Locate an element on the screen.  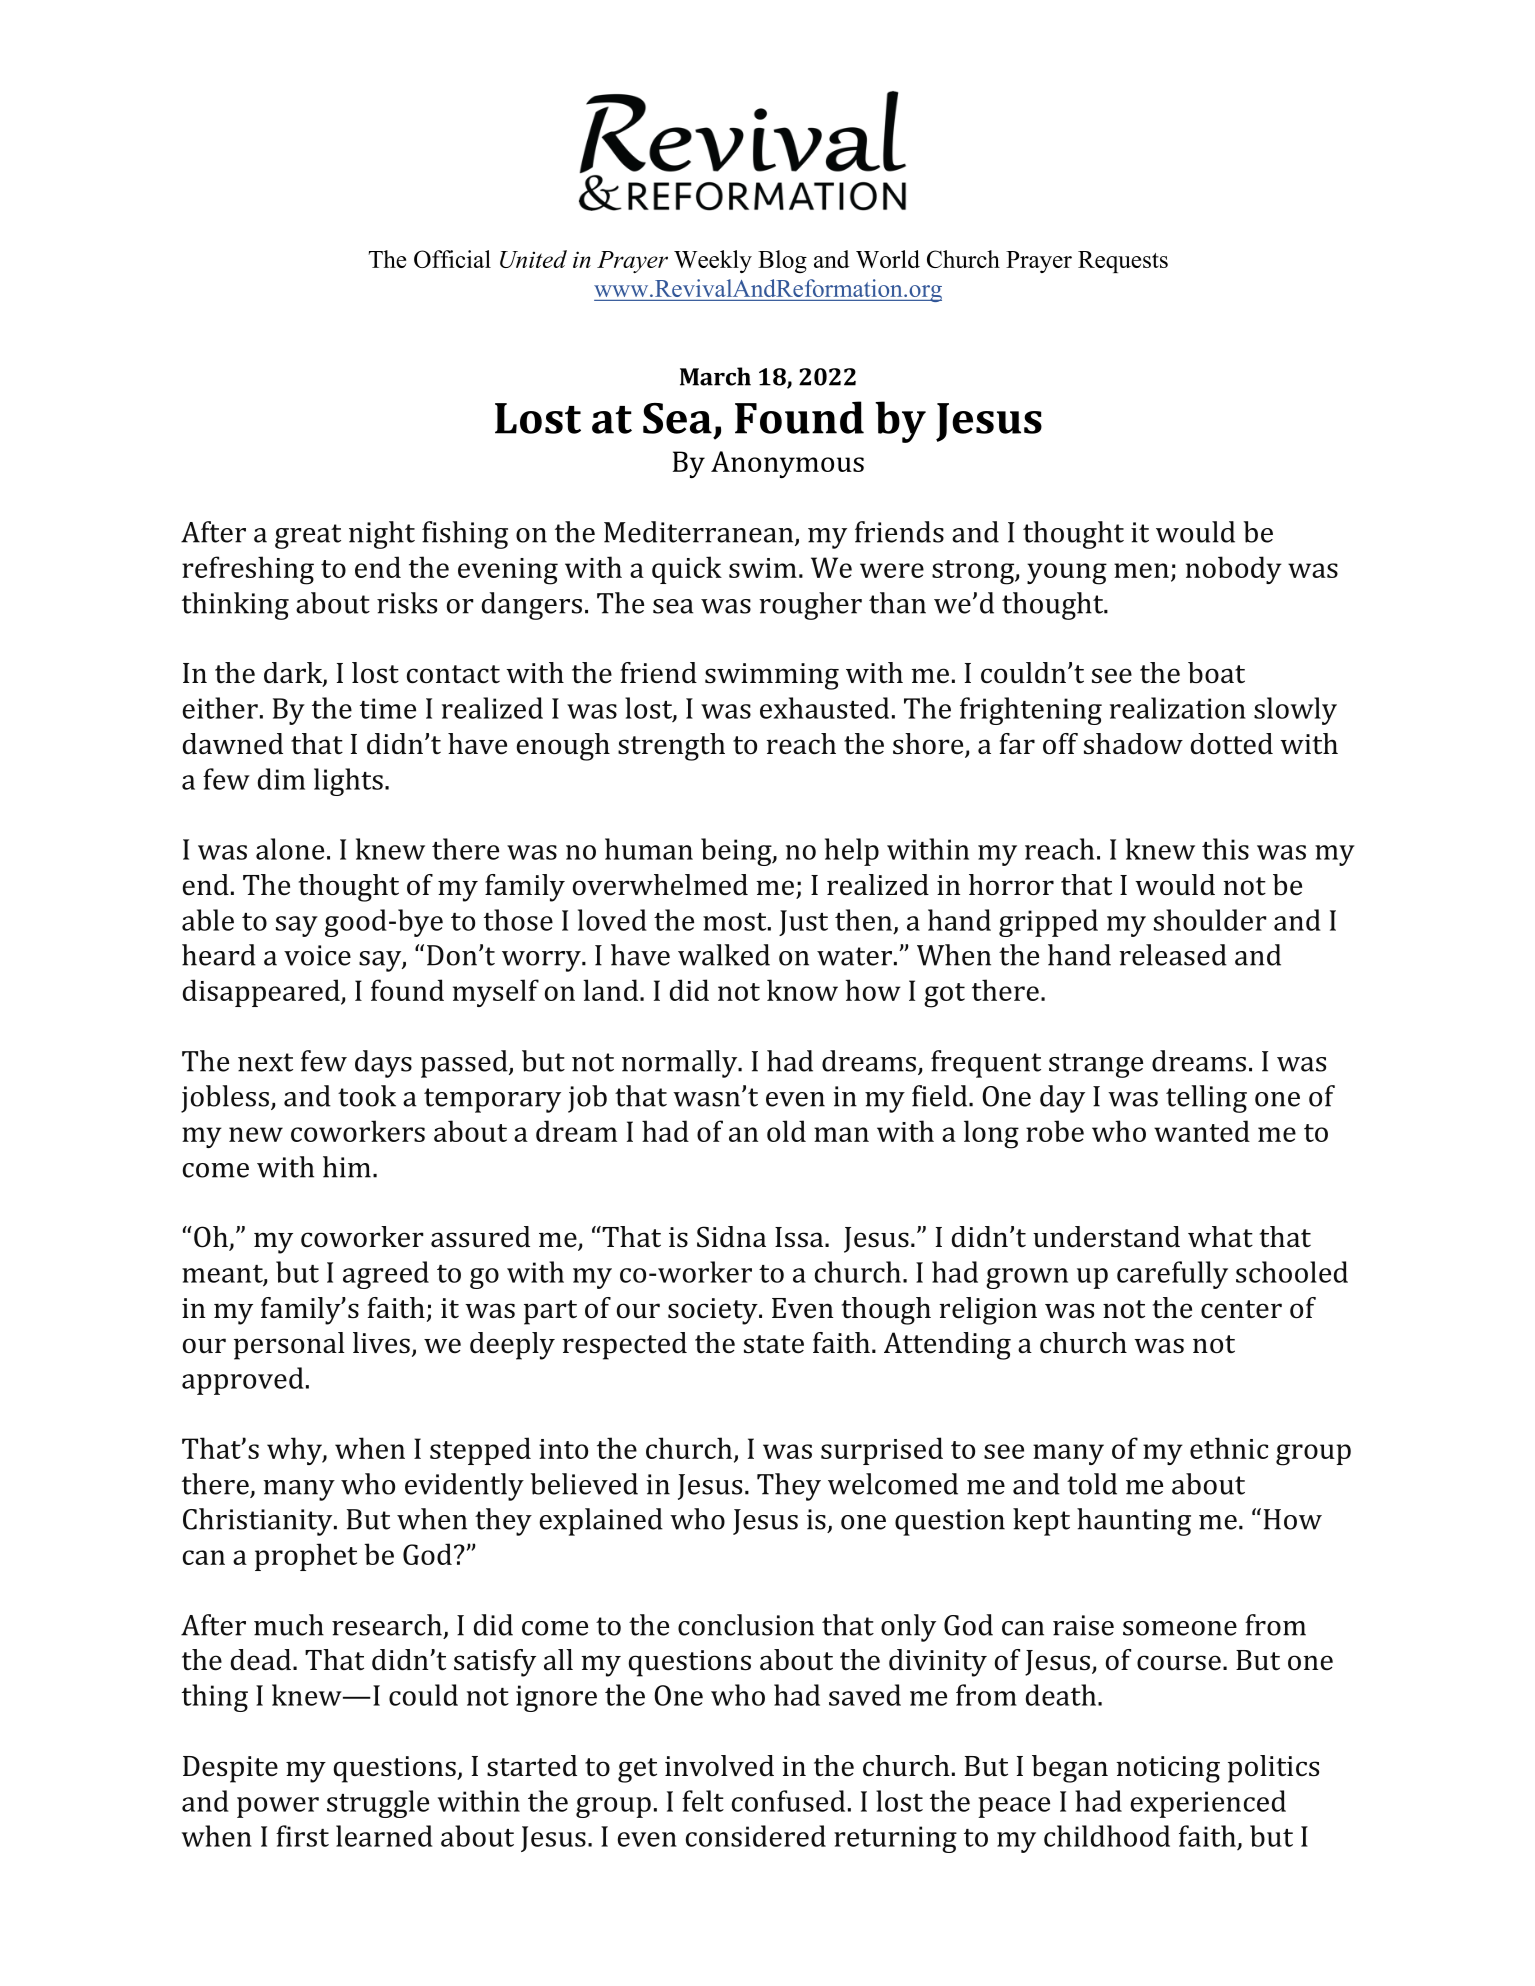
Official is located at coordinates (452, 259).
